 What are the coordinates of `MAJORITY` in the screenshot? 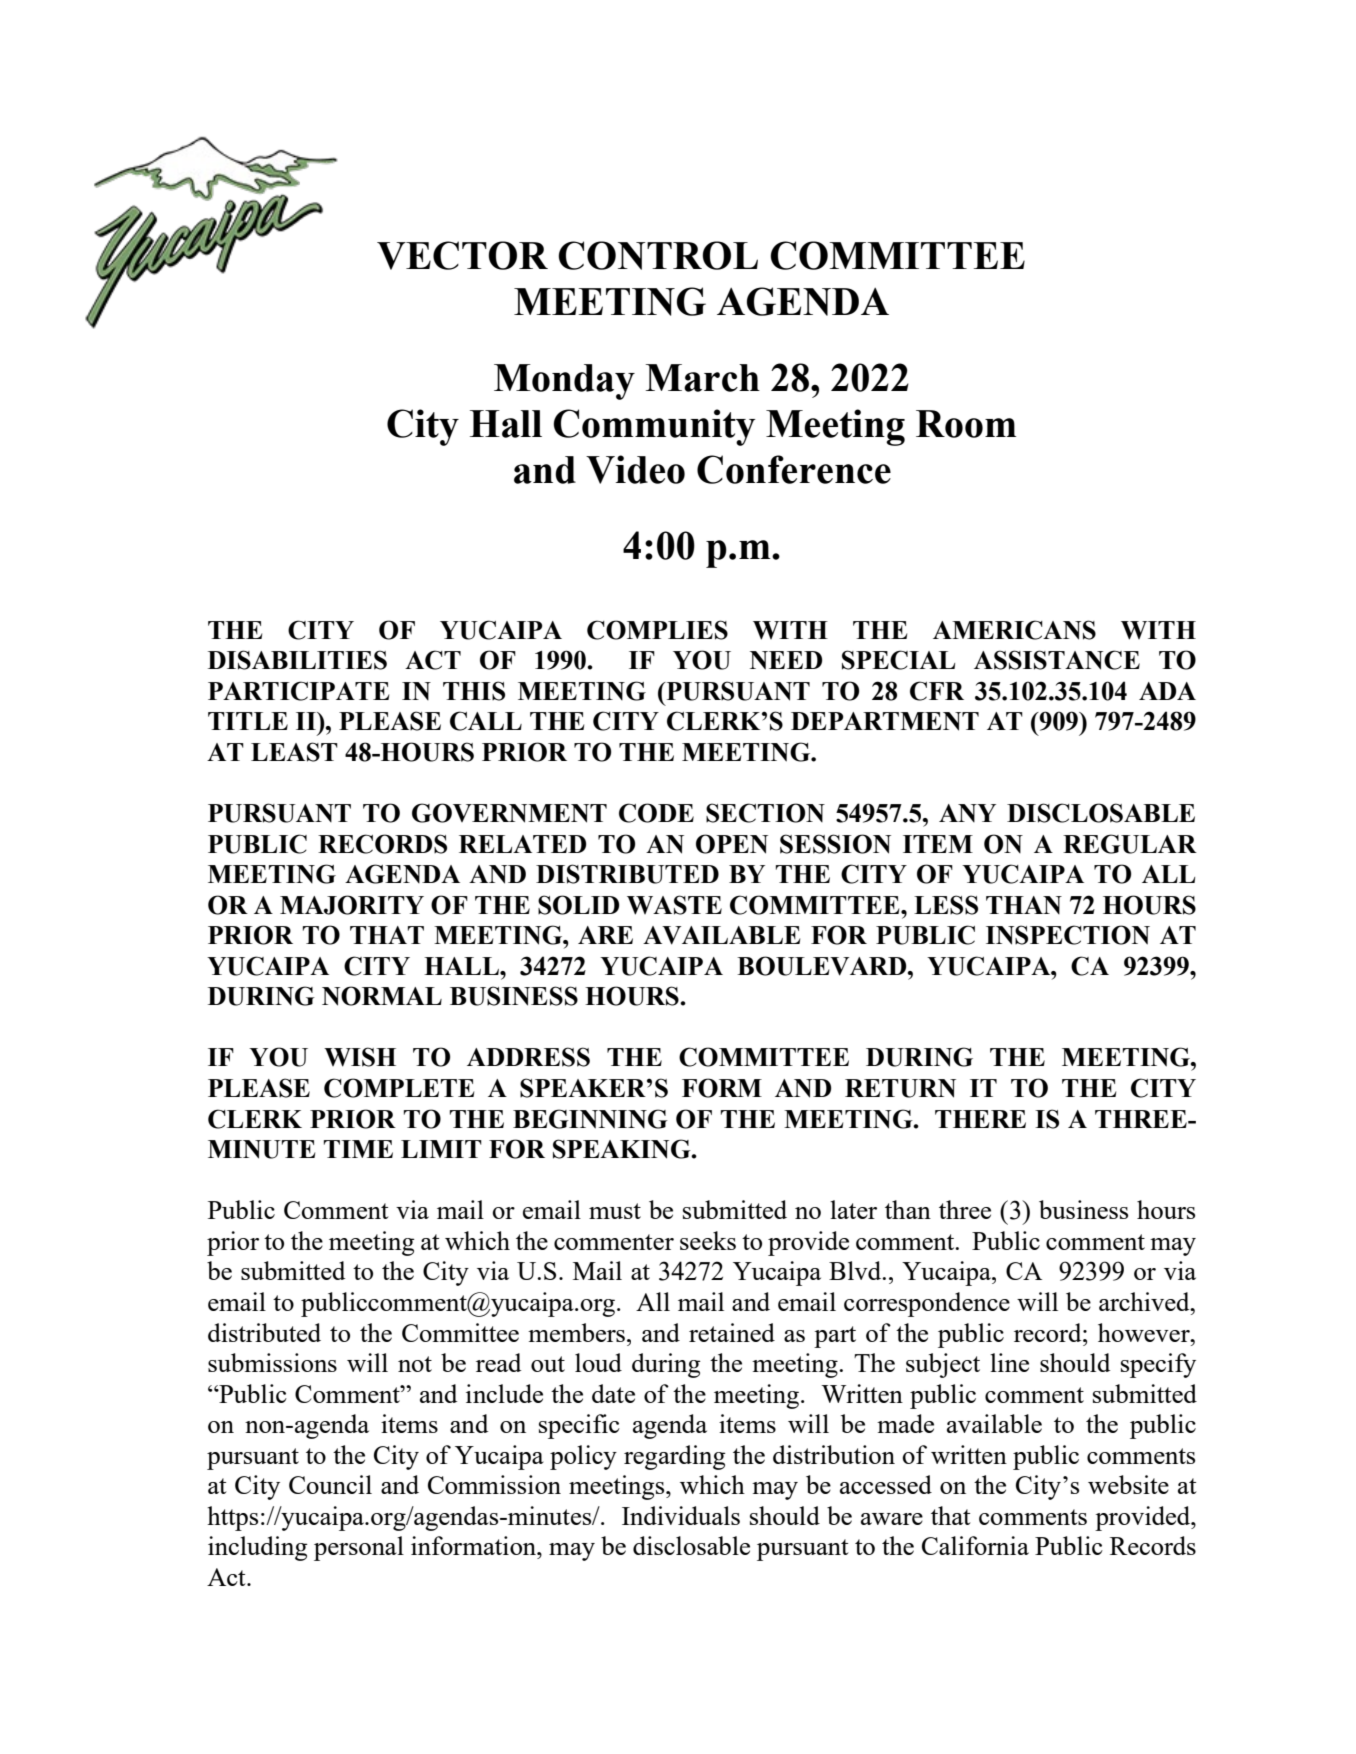 It's located at (352, 905).
